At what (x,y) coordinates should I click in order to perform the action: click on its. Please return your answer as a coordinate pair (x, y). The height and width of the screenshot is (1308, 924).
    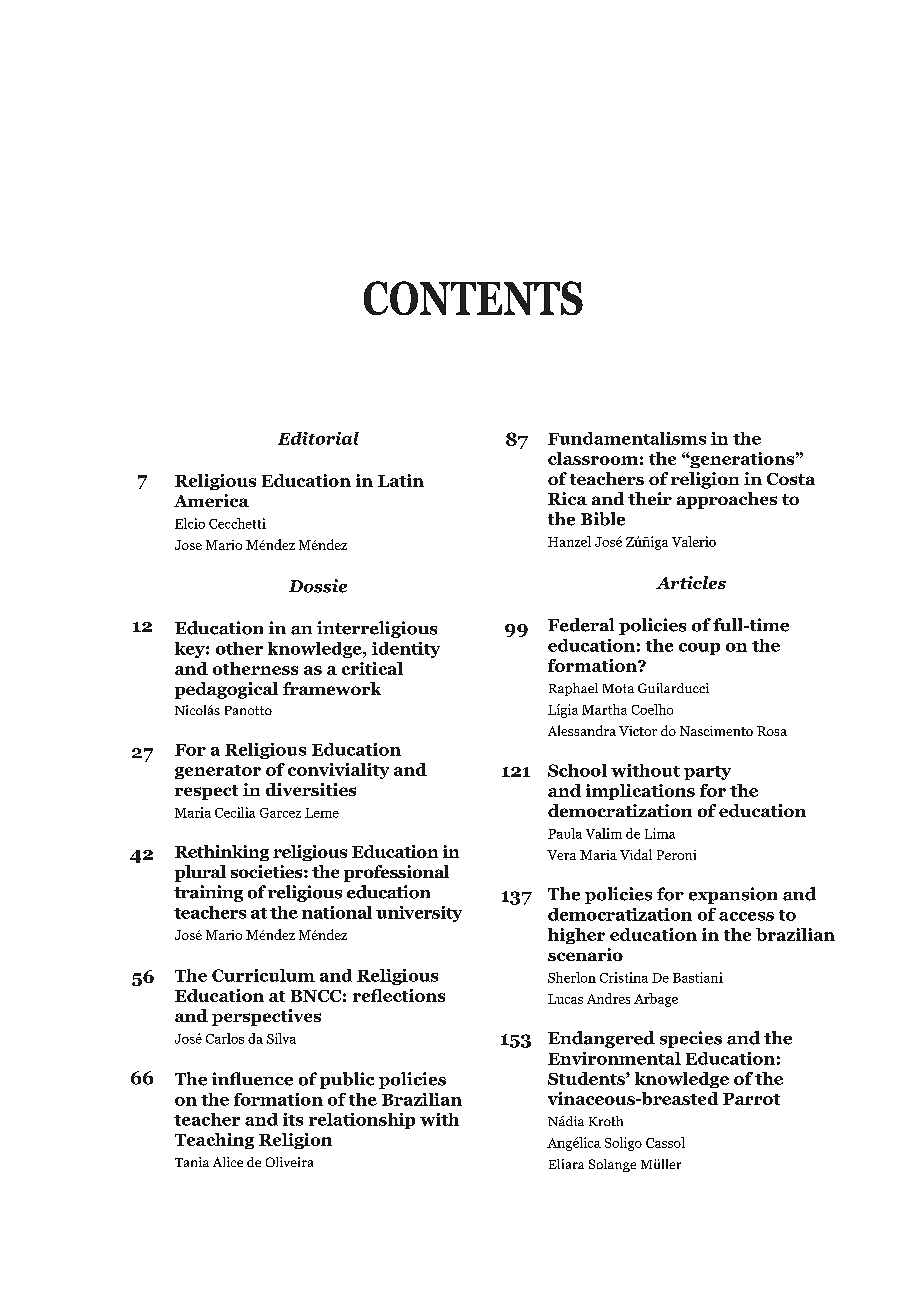
    Looking at the image, I should click on (293, 1119).
